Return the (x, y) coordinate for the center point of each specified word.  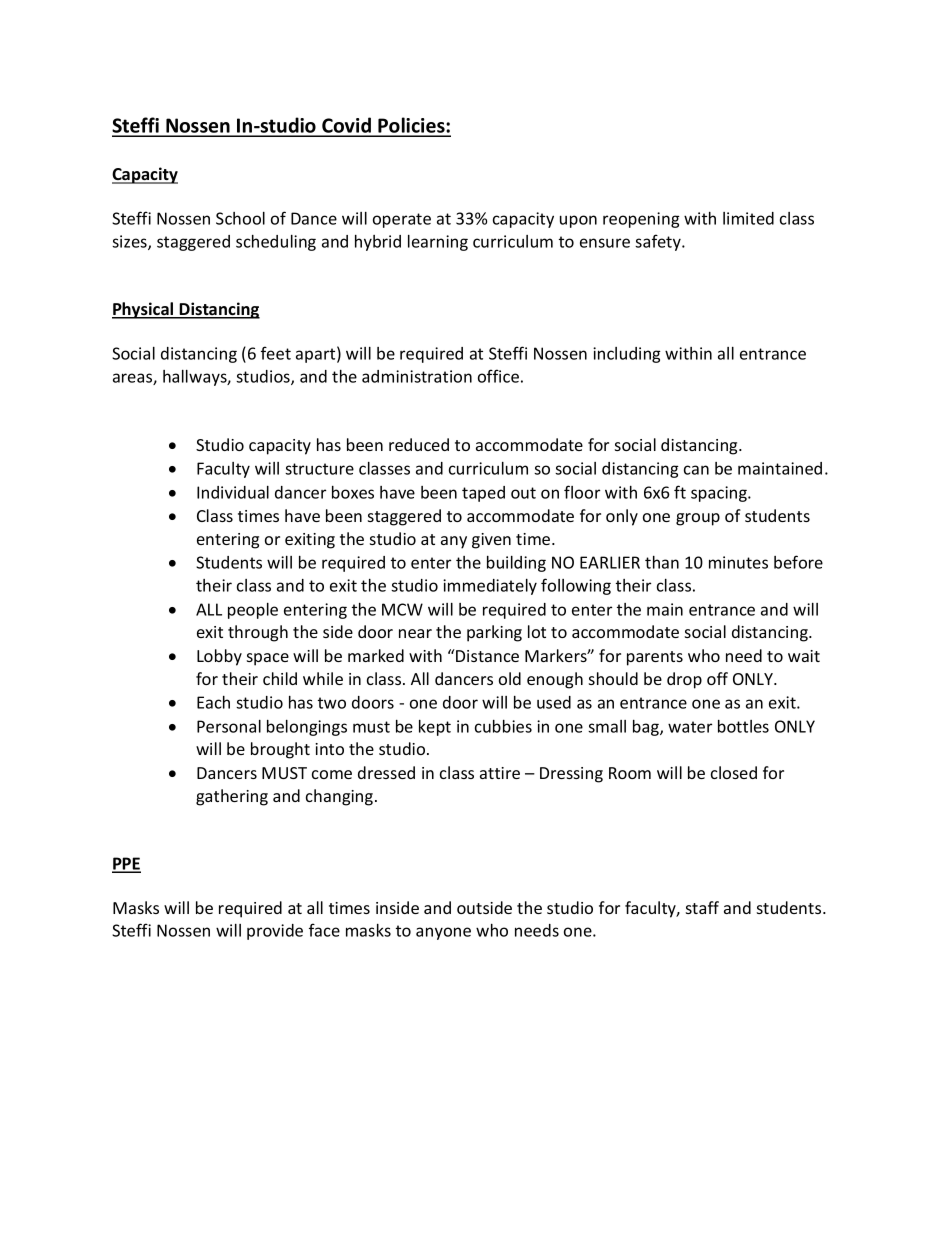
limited (748, 218)
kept (435, 728)
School (240, 218)
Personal (229, 726)
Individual (233, 492)
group (698, 519)
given (491, 541)
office (498, 376)
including (627, 355)
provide (275, 932)
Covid (347, 126)
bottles (743, 726)
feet (276, 353)
